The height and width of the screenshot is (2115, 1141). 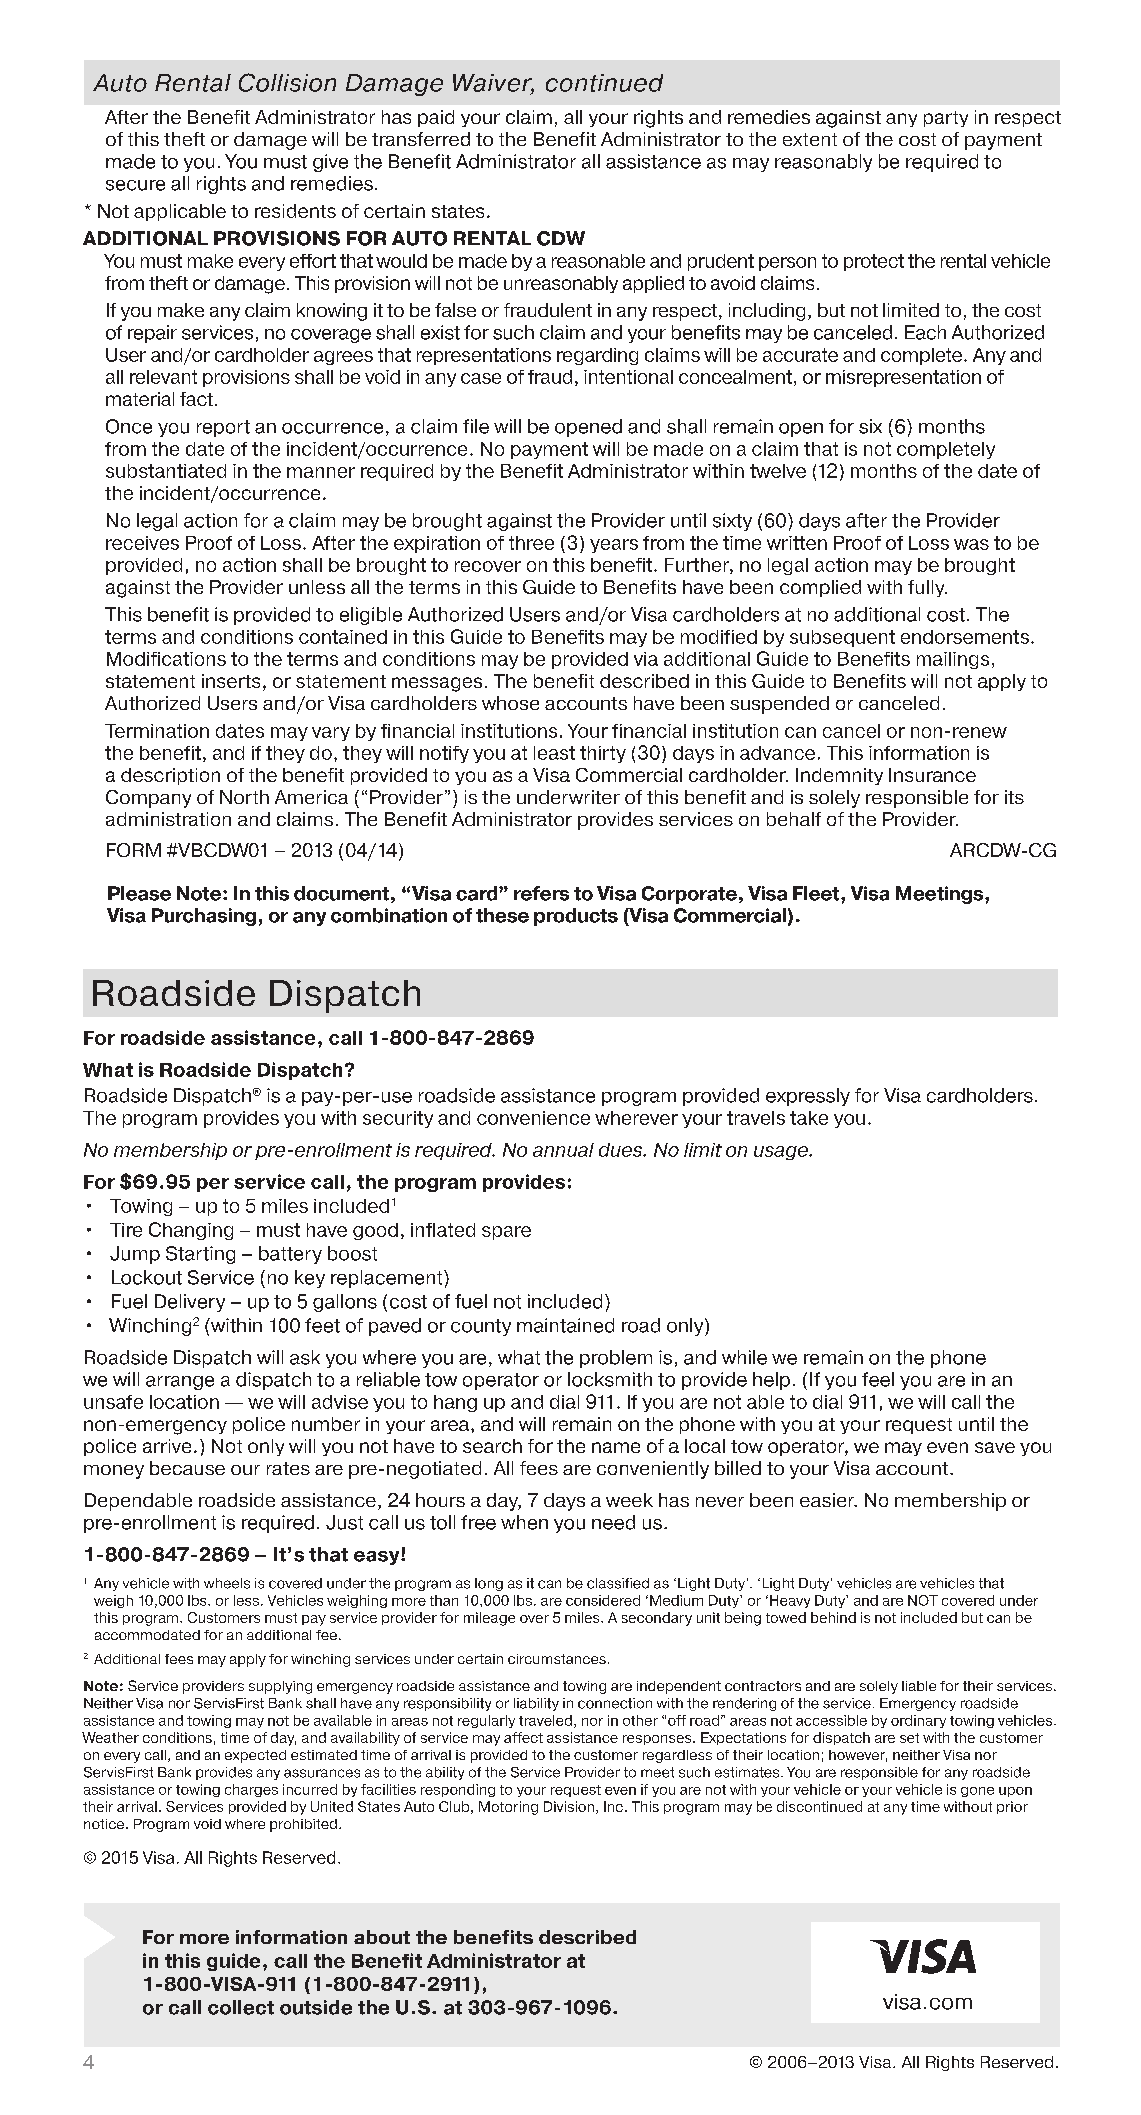 What do you see at coordinates (493, 84) in the screenshot?
I see `Waiver` at bounding box center [493, 84].
